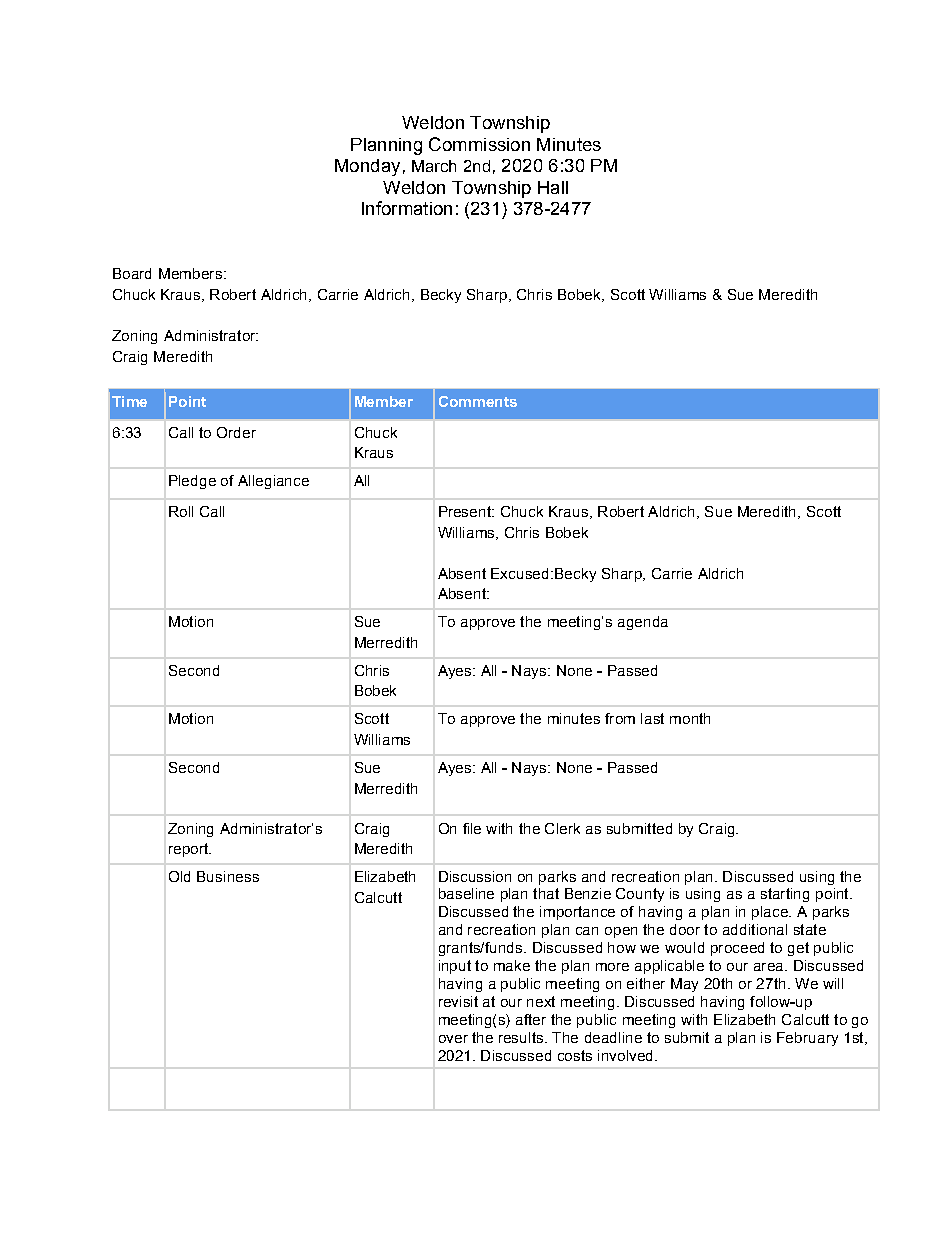  What do you see at coordinates (472, 828) in the image?
I see `file` at bounding box center [472, 828].
